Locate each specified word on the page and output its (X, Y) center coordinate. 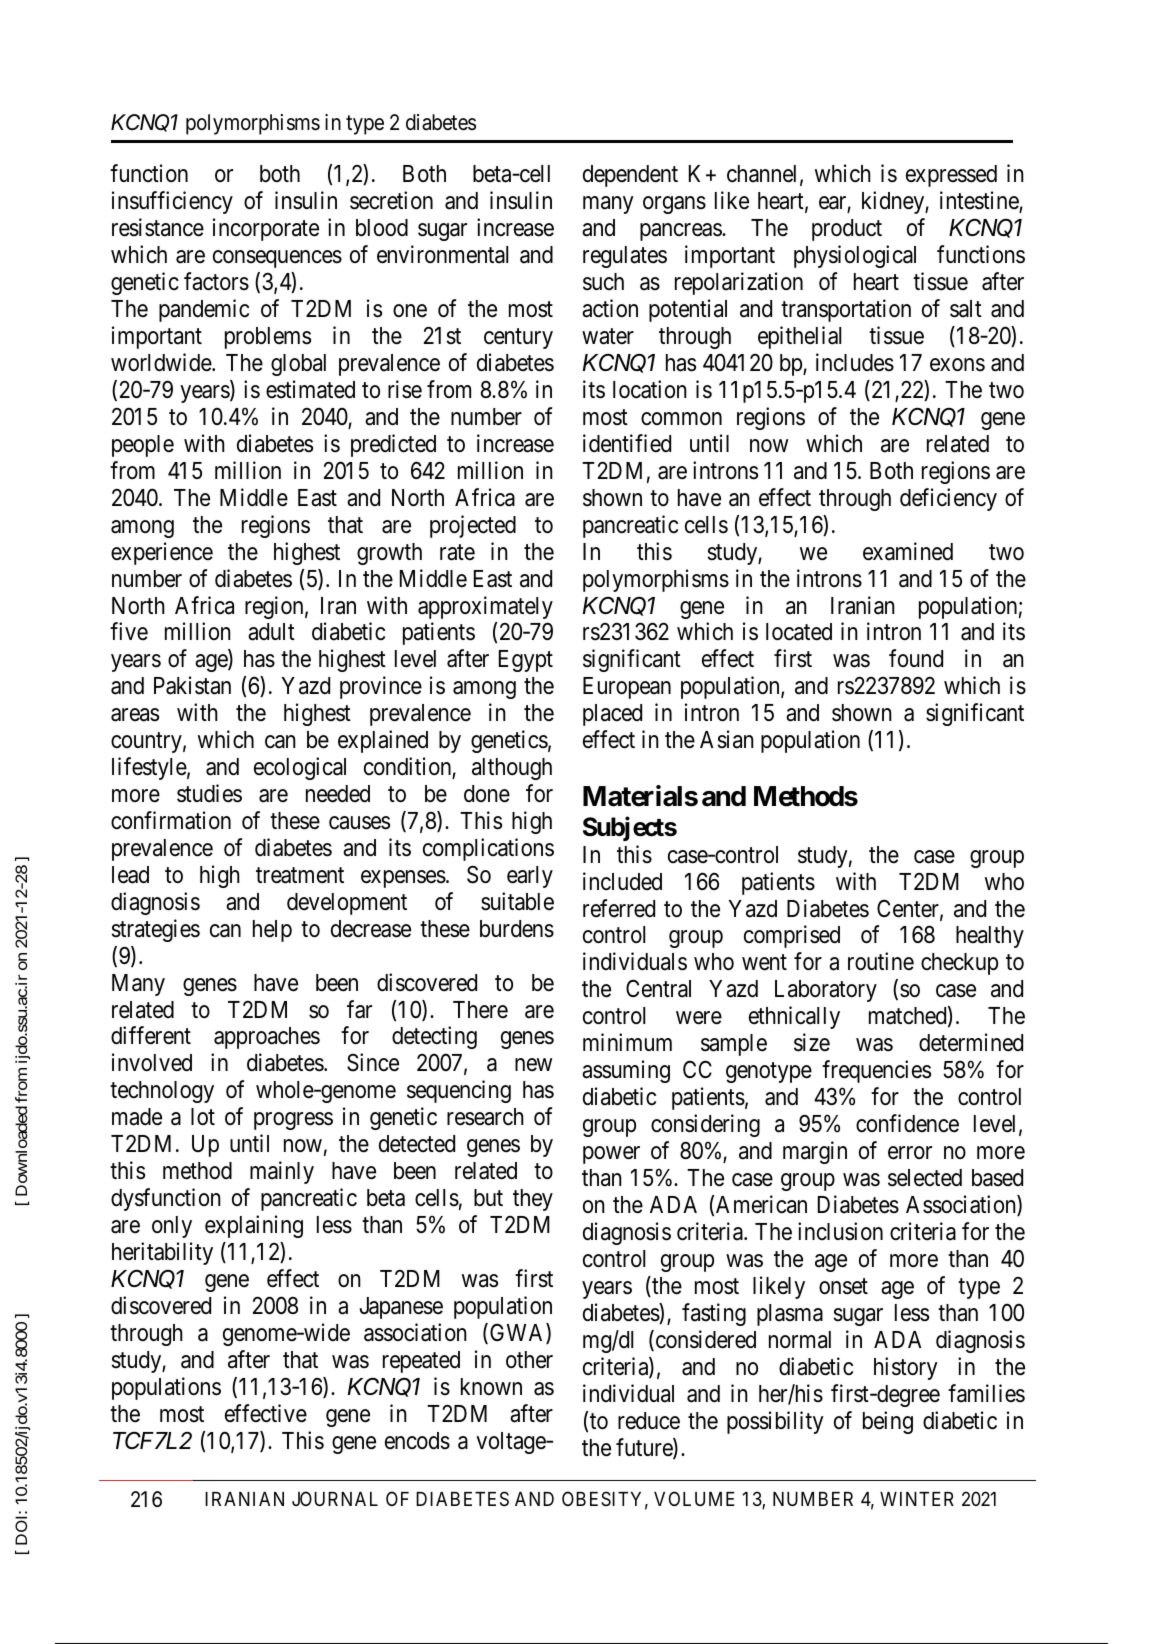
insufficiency (172, 202)
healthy (990, 937)
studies (209, 793)
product (847, 230)
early (530, 877)
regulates (625, 257)
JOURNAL (335, 1498)
